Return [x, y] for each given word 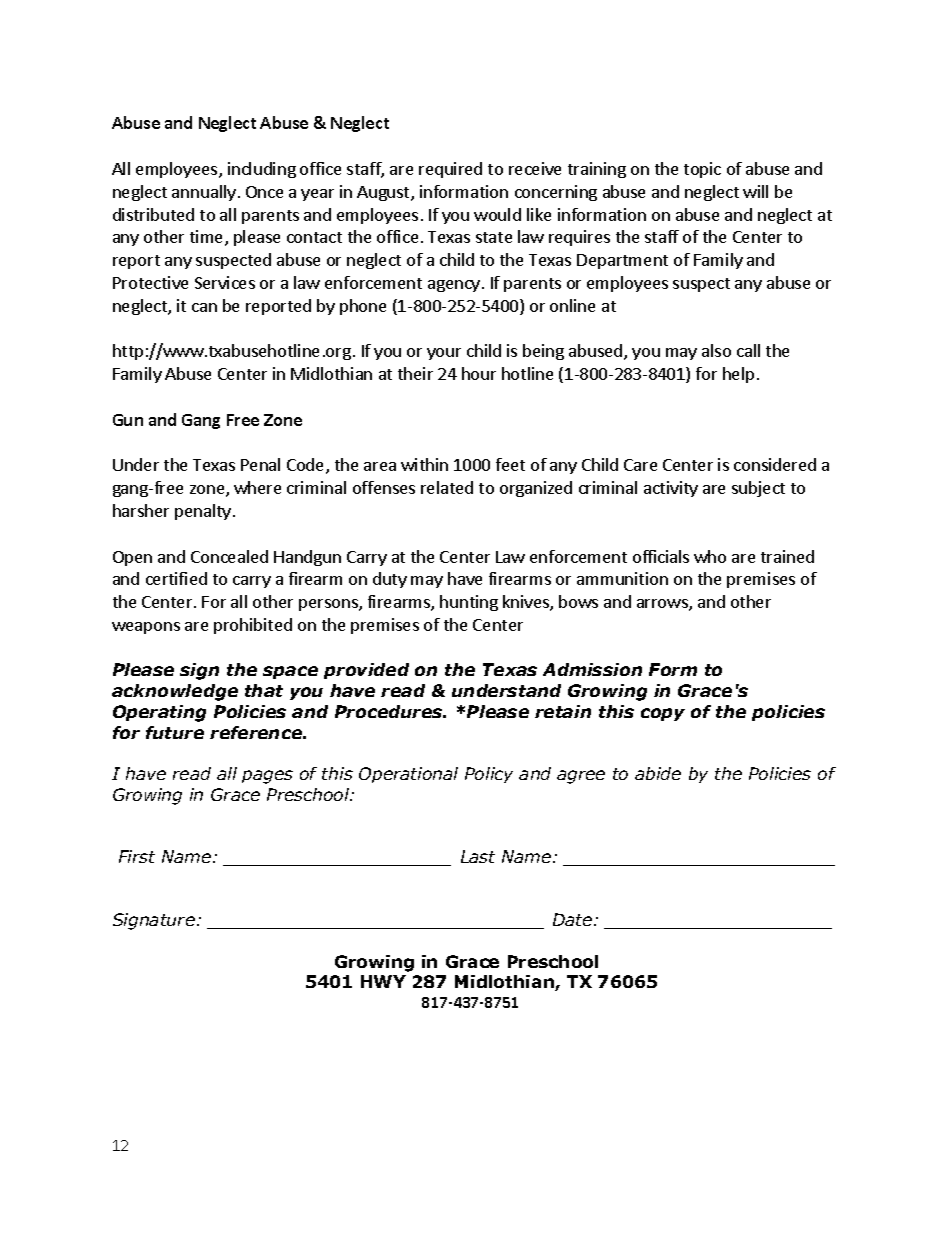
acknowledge [175, 692]
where [257, 487]
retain [563, 711]
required [450, 170]
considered [775, 464]
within [424, 464]
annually [204, 193]
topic [702, 170]
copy [663, 714]
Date [572, 919]
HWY [383, 981]
